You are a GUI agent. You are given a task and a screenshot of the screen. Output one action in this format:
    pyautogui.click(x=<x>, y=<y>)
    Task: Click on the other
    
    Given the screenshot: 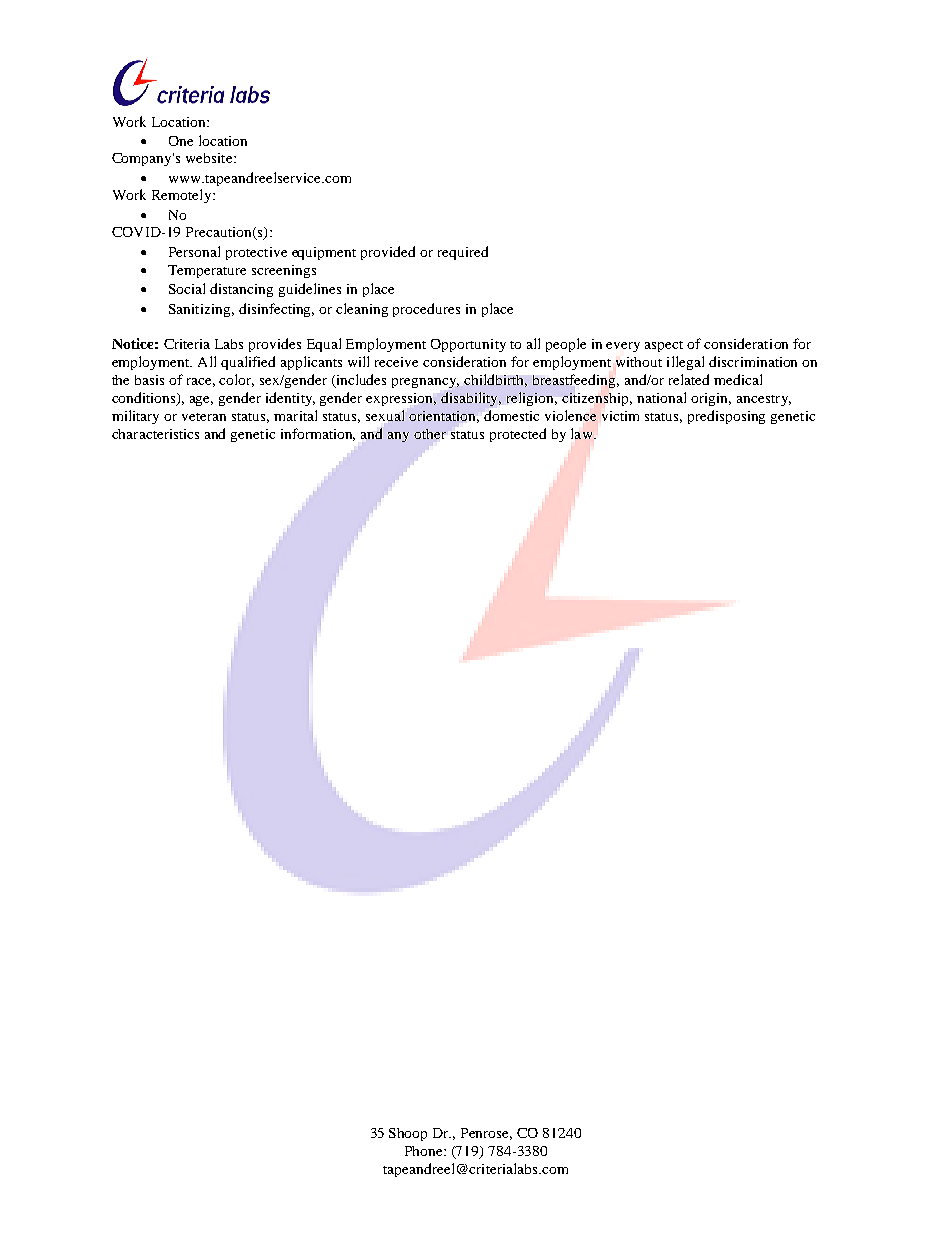 What is the action you would take?
    pyautogui.click(x=430, y=434)
